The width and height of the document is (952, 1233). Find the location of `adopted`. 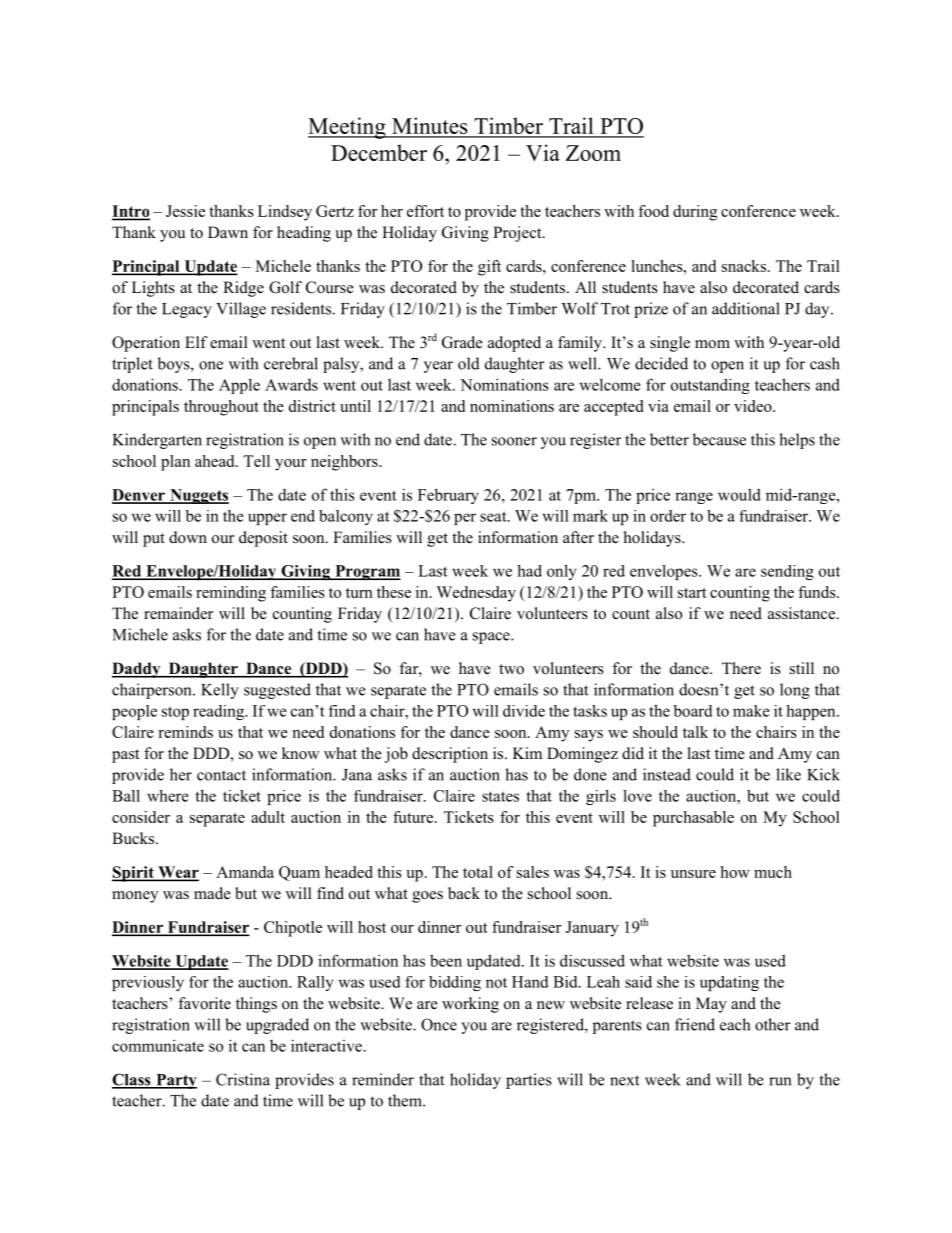

adopted is located at coordinates (514, 344).
